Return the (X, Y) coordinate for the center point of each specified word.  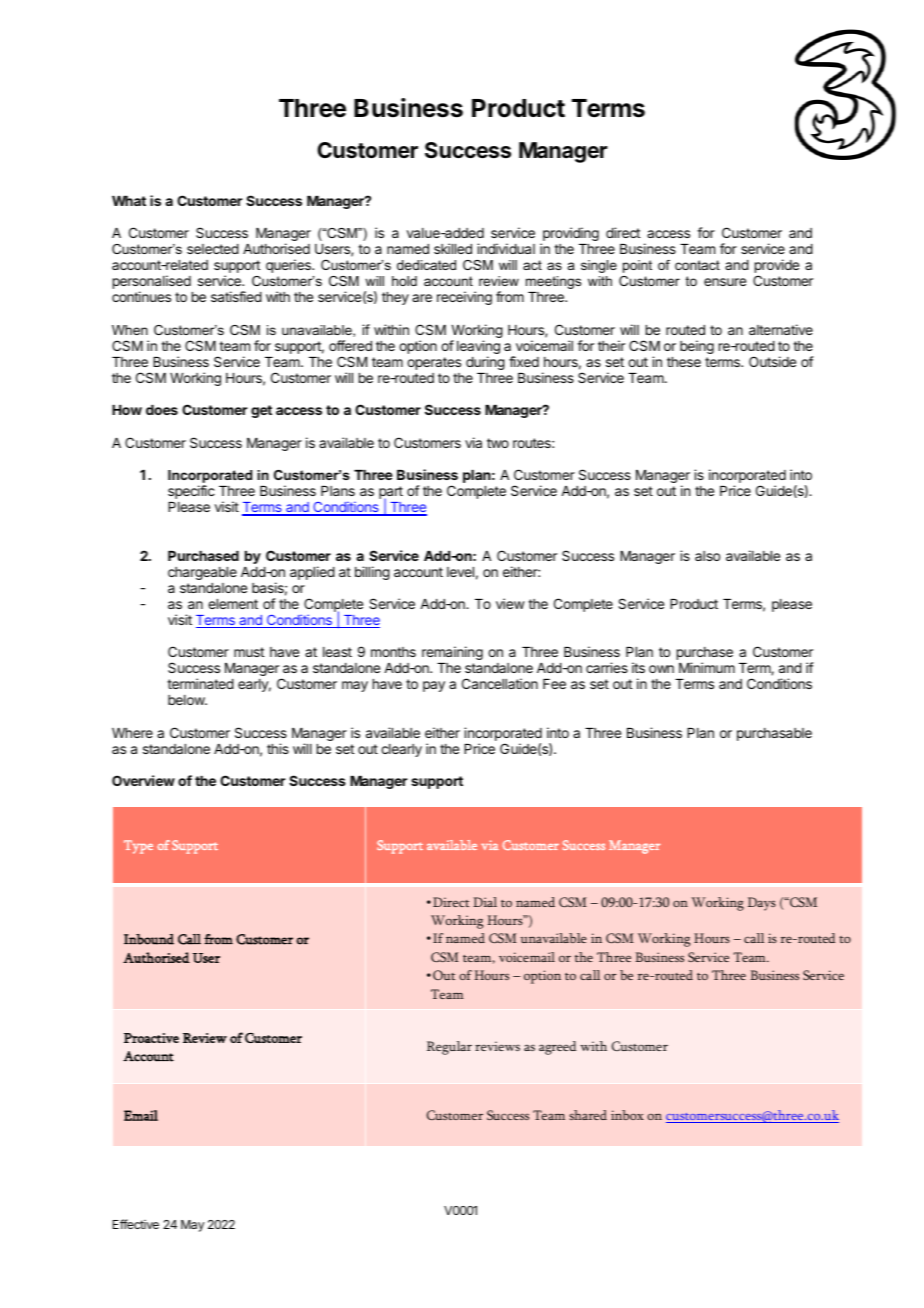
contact (697, 265)
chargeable (202, 573)
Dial (485, 902)
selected (213, 249)
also (707, 556)
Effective (136, 1224)
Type (138, 847)
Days (762, 904)
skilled (453, 248)
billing (372, 573)
